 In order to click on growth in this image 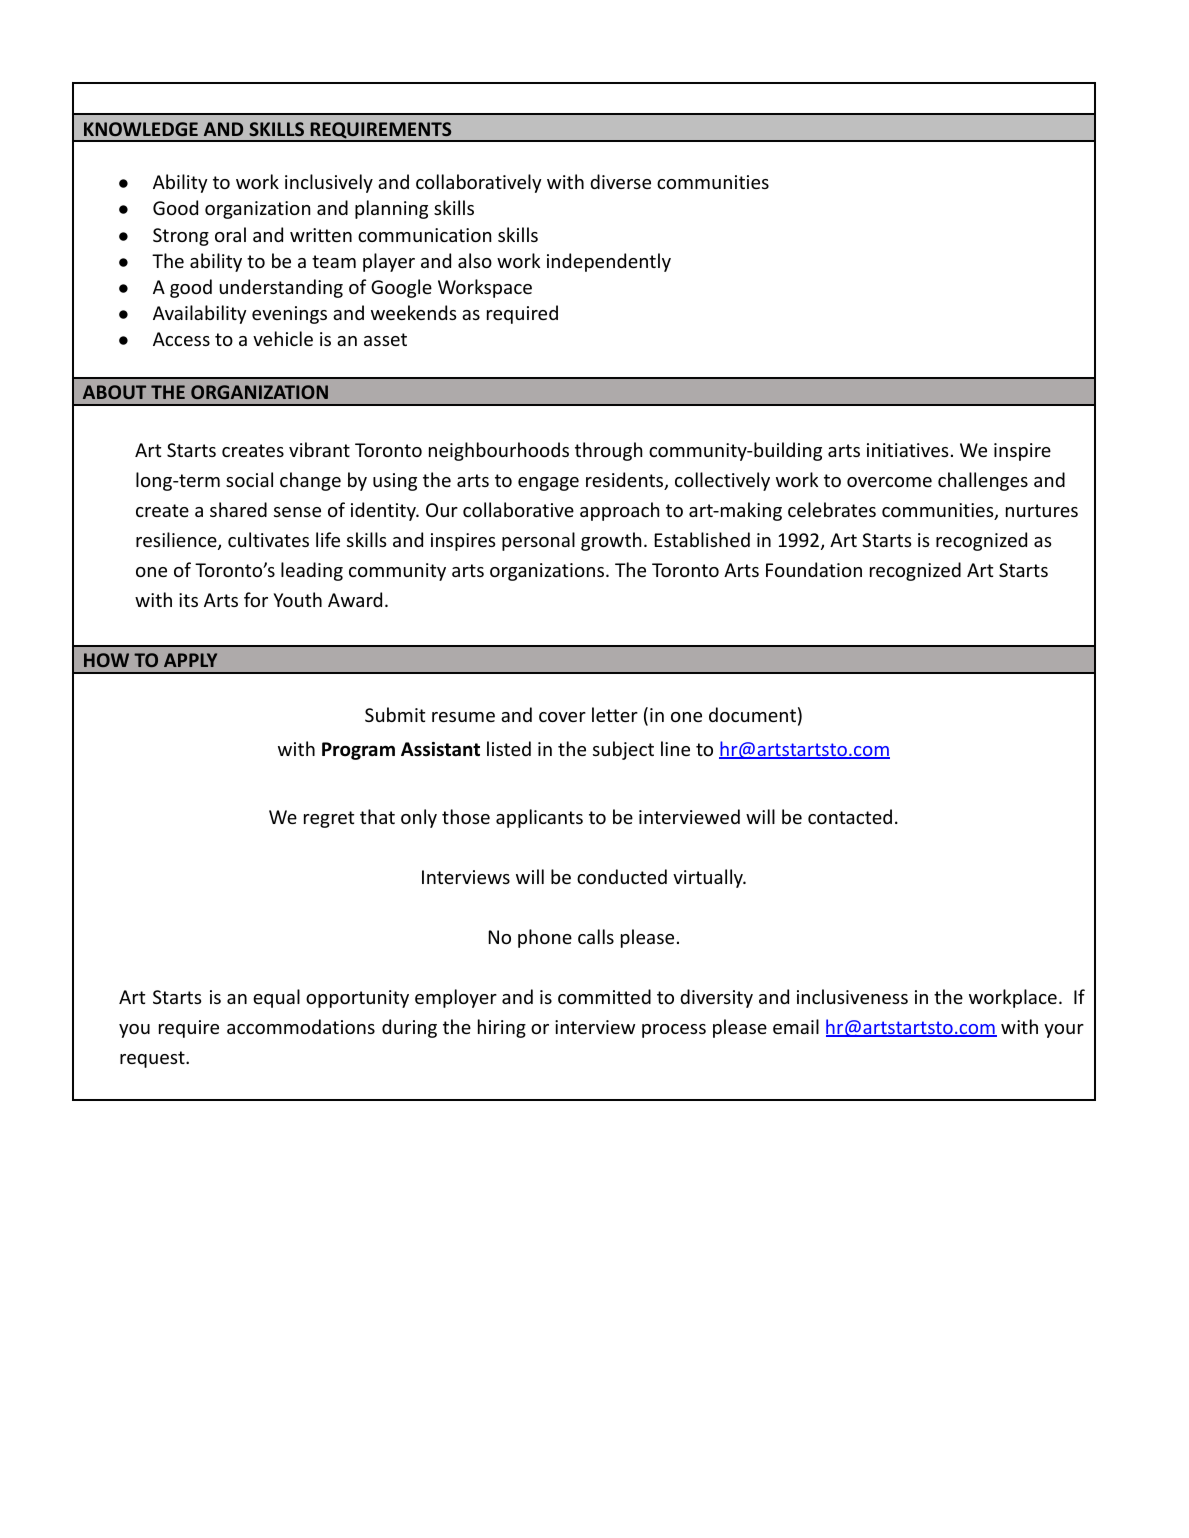, I will do `click(611, 541)`.
